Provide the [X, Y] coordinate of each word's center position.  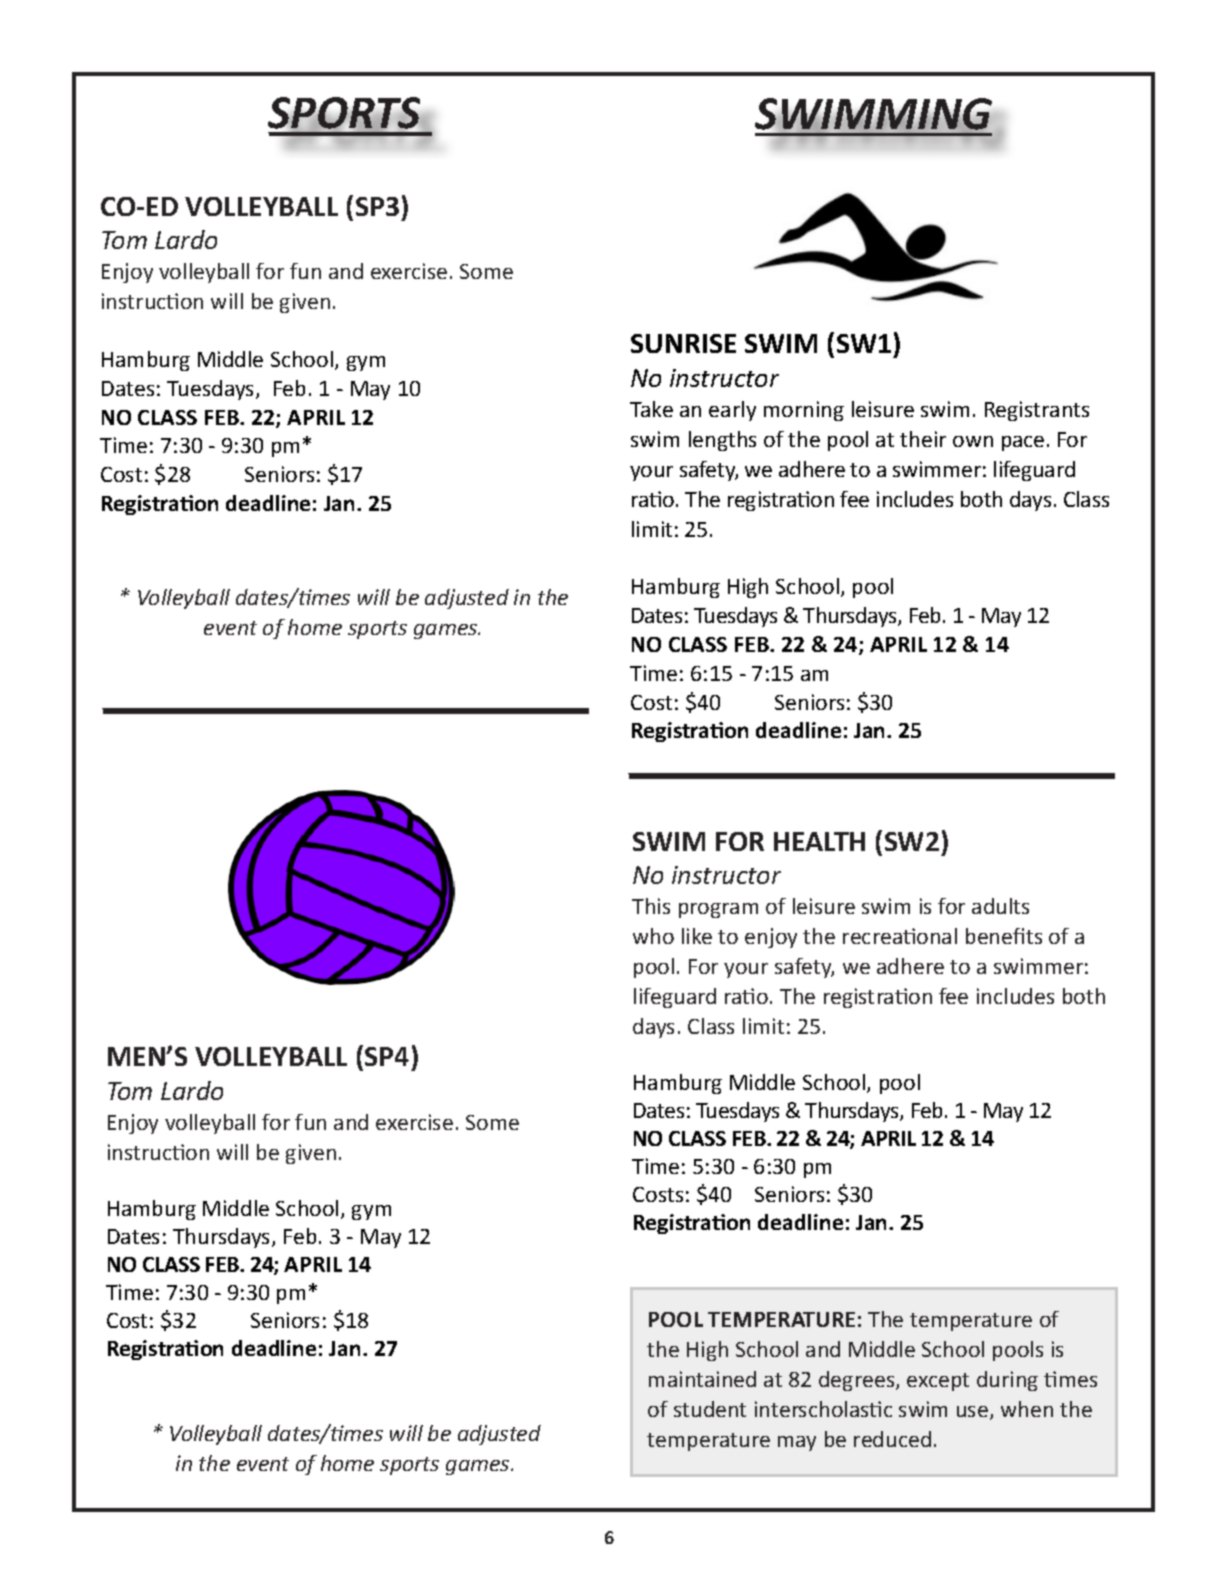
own [973, 441]
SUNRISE [683, 343]
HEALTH [819, 841]
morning [804, 411]
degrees [858, 1381]
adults [1000, 906]
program [718, 910]
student [710, 1409]
